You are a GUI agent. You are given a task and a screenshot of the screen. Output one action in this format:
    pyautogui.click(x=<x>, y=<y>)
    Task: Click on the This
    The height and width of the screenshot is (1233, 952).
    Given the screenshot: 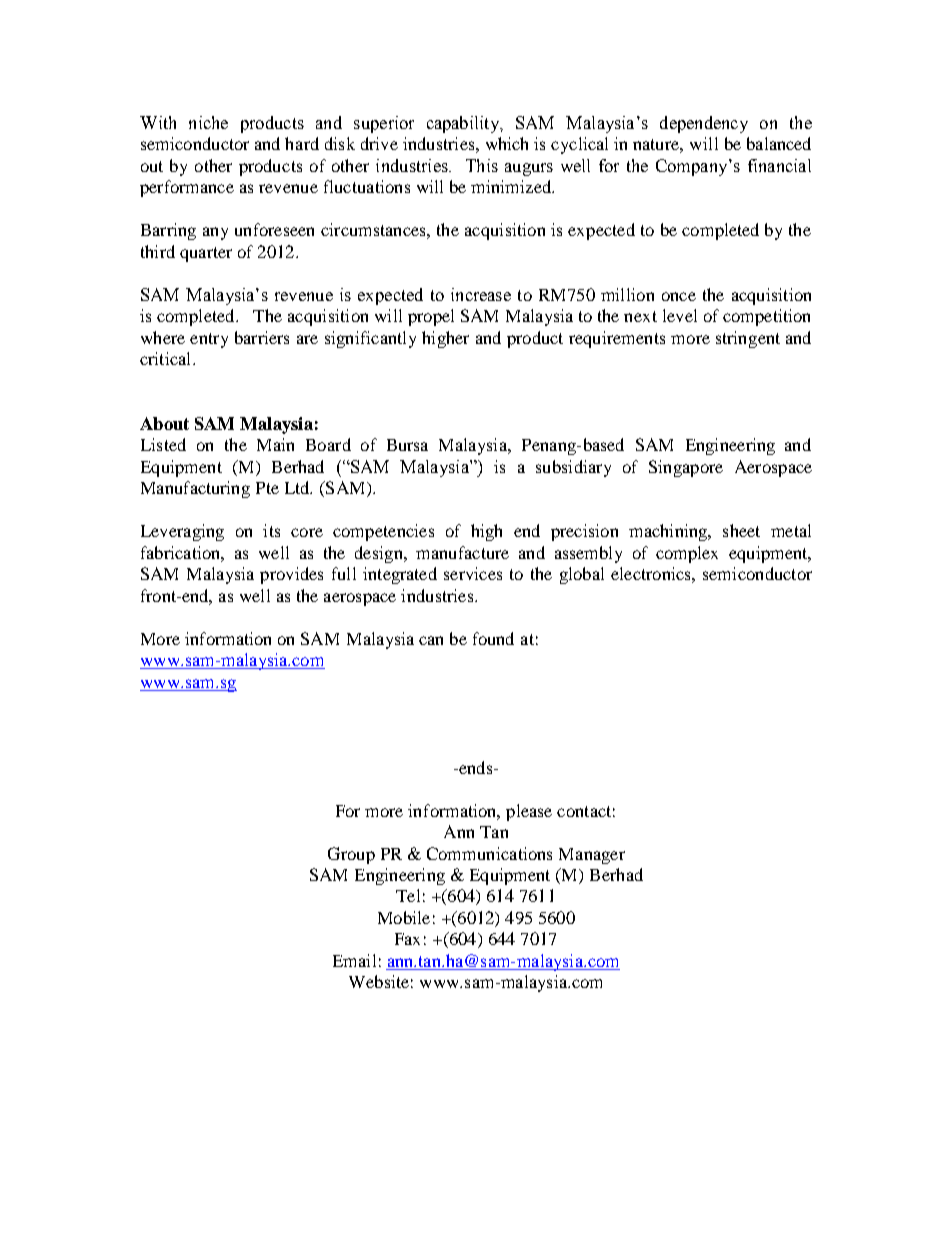 What is the action you would take?
    pyautogui.click(x=482, y=165)
